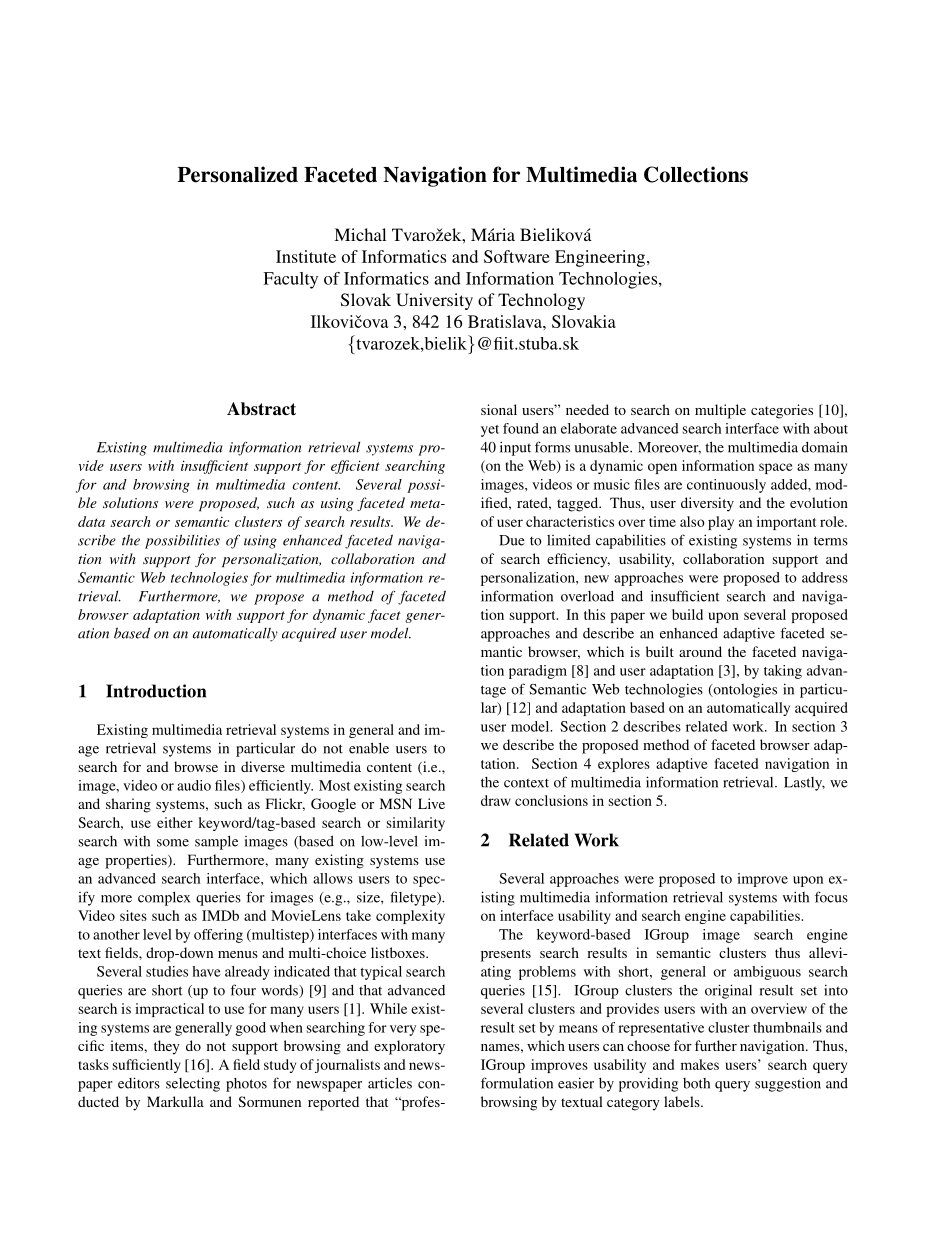 The height and width of the document is (1233, 952). What do you see at coordinates (541, 301) in the document?
I see `Technology` at bounding box center [541, 301].
